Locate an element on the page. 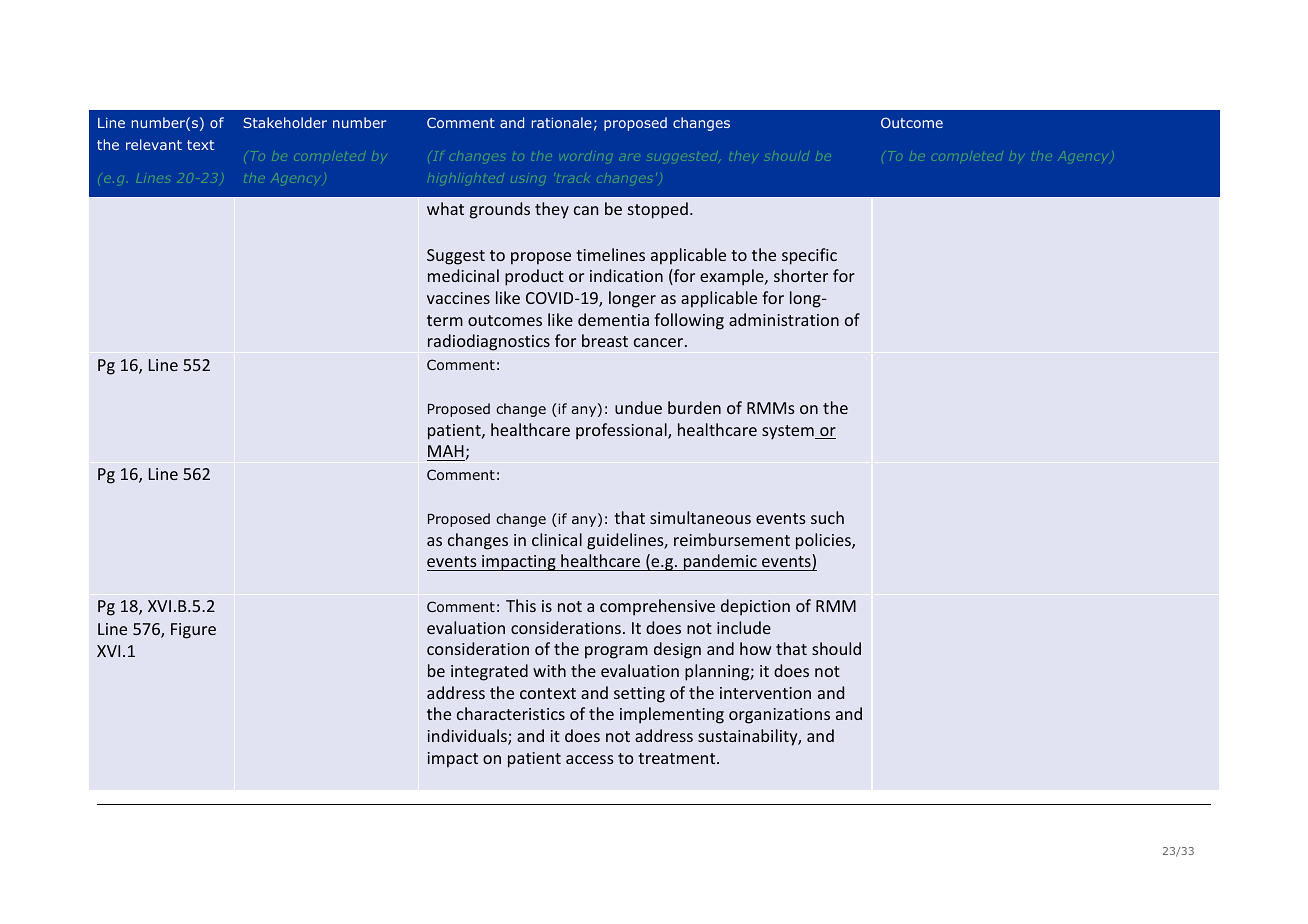  vaccines is located at coordinates (458, 298).
